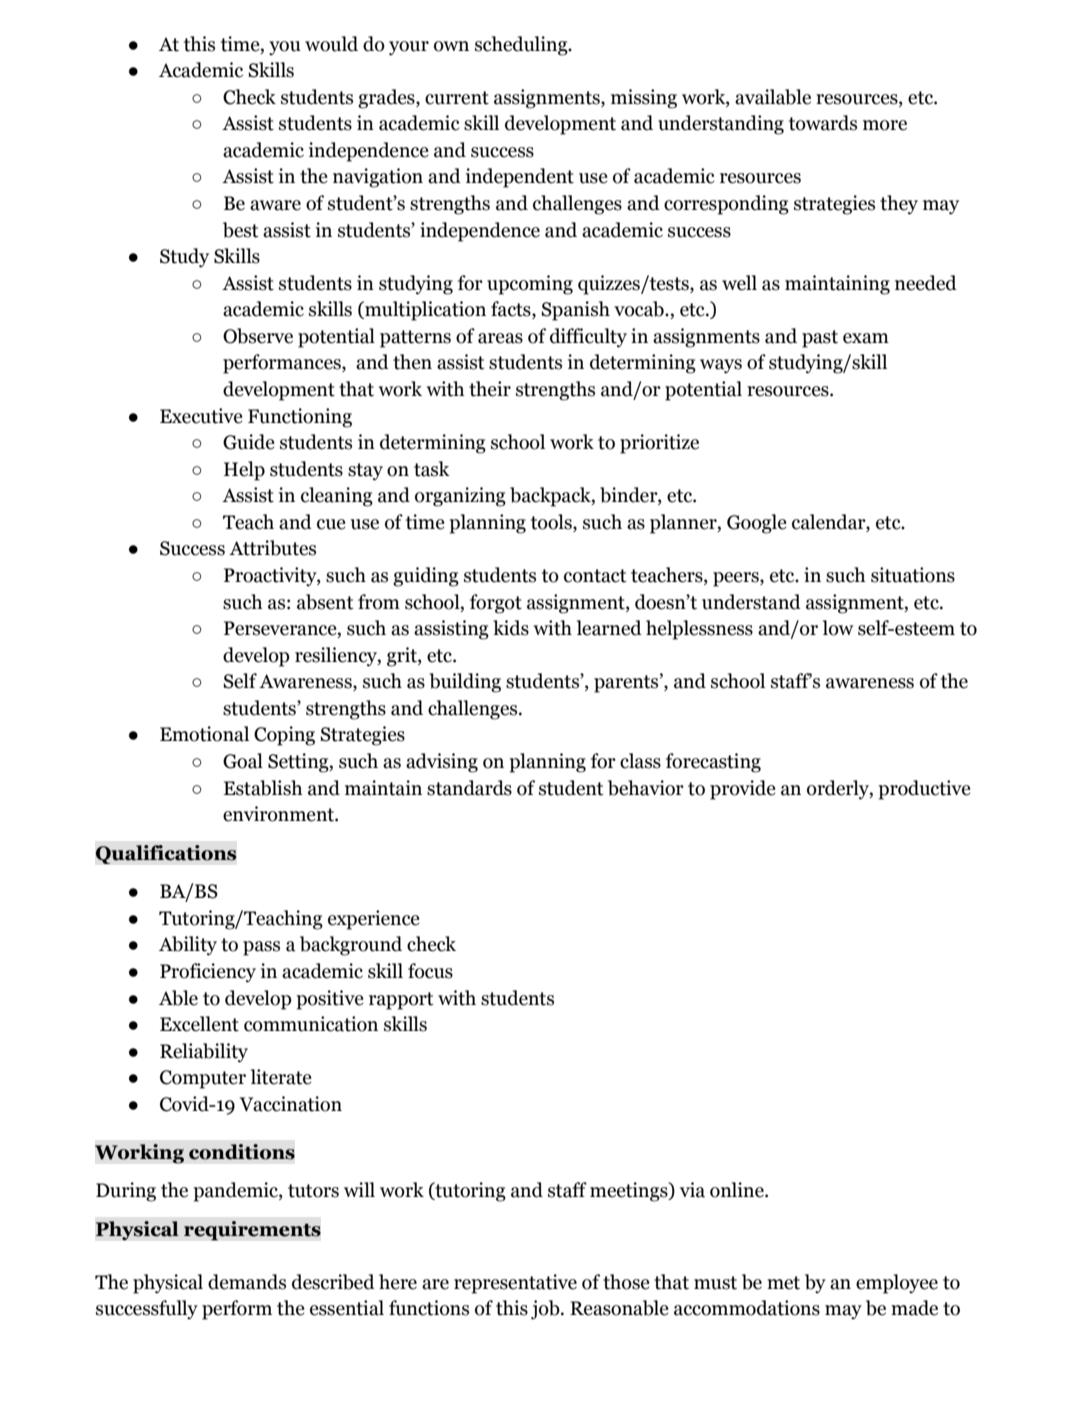  Describe the element at coordinates (522, 46) in the document. I see `scheduling` at that location.
